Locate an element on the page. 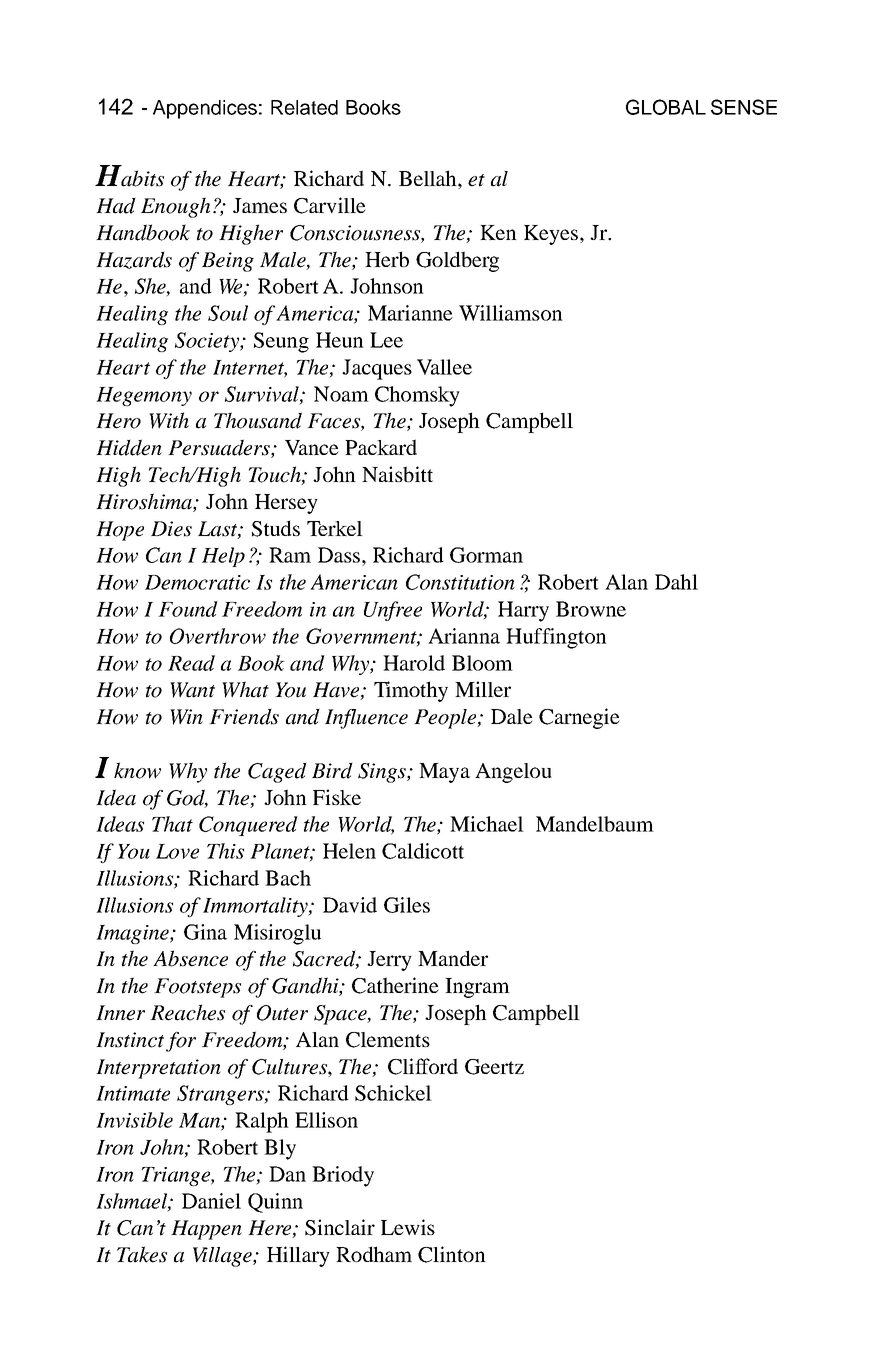 Image resolution: width=887 pixels, height=1372 pixels. GLOBAL is located at coordinates (666, 107).
